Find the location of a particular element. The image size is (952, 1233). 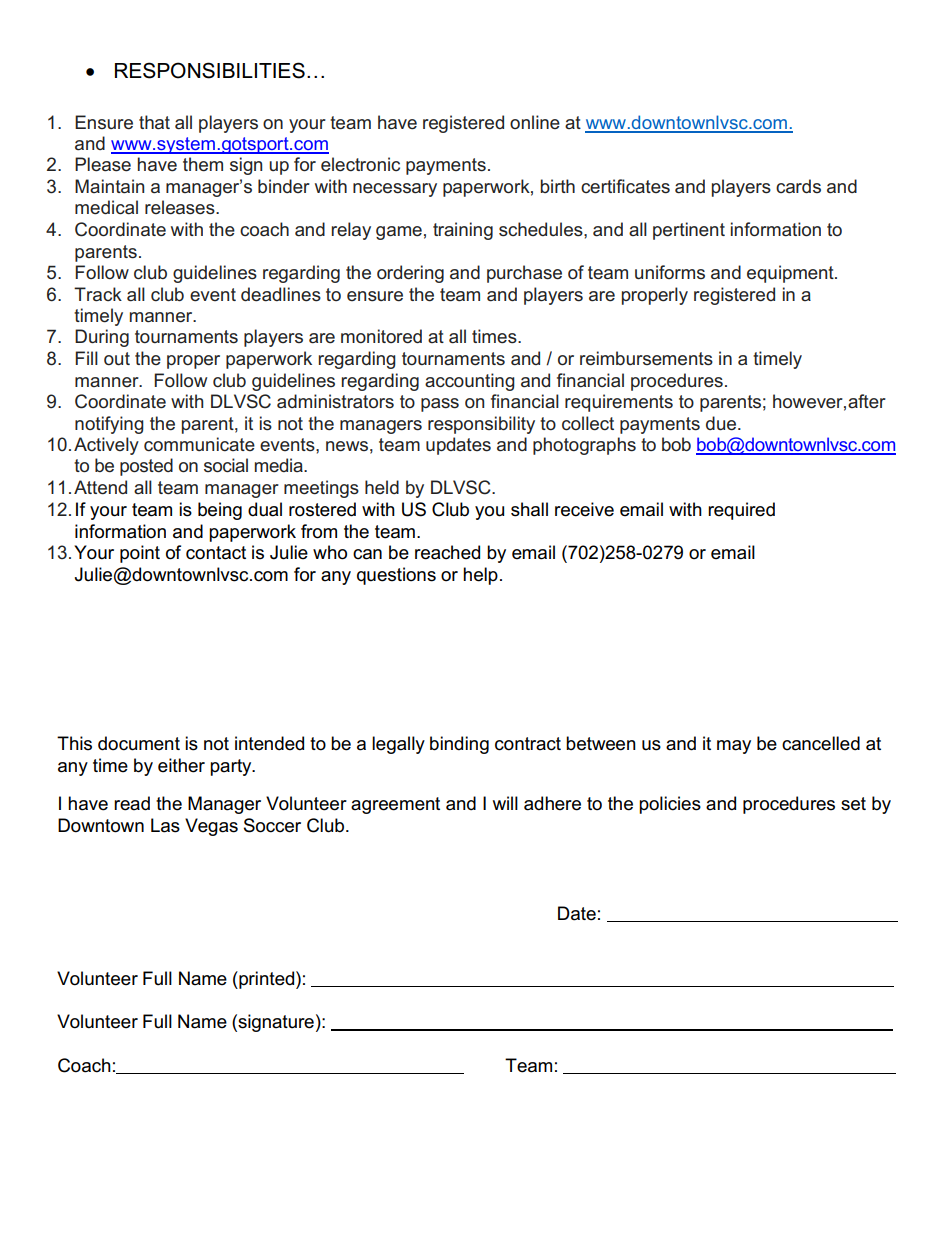

help is located at coordinates (480, 576).
